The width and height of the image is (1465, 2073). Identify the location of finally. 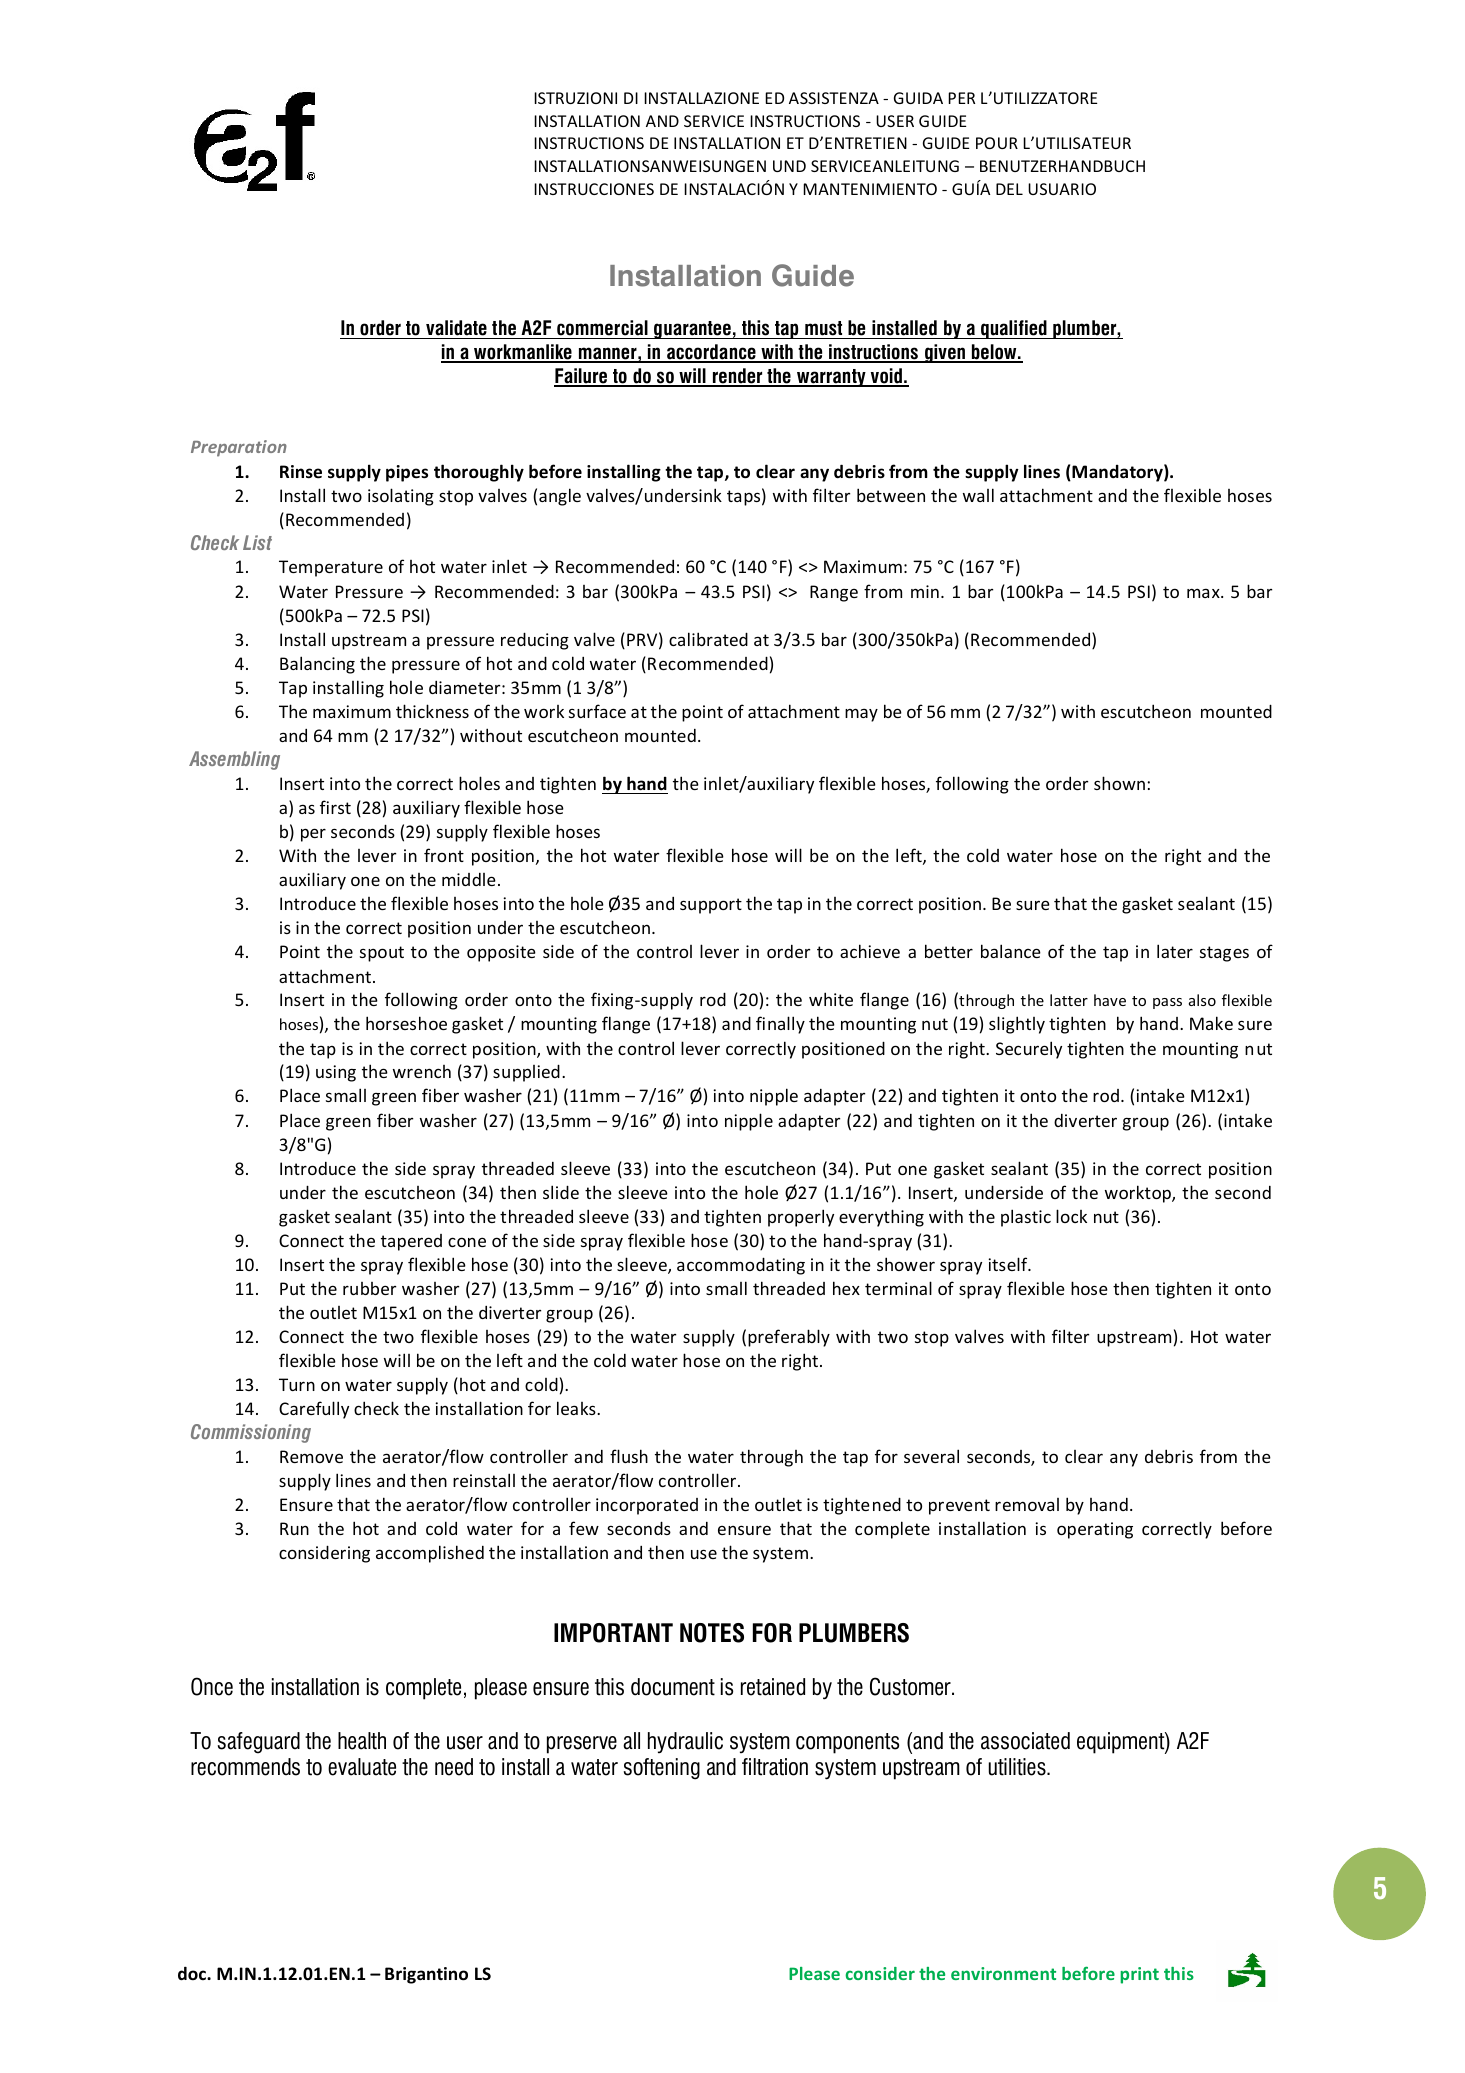
(780, 1025).
